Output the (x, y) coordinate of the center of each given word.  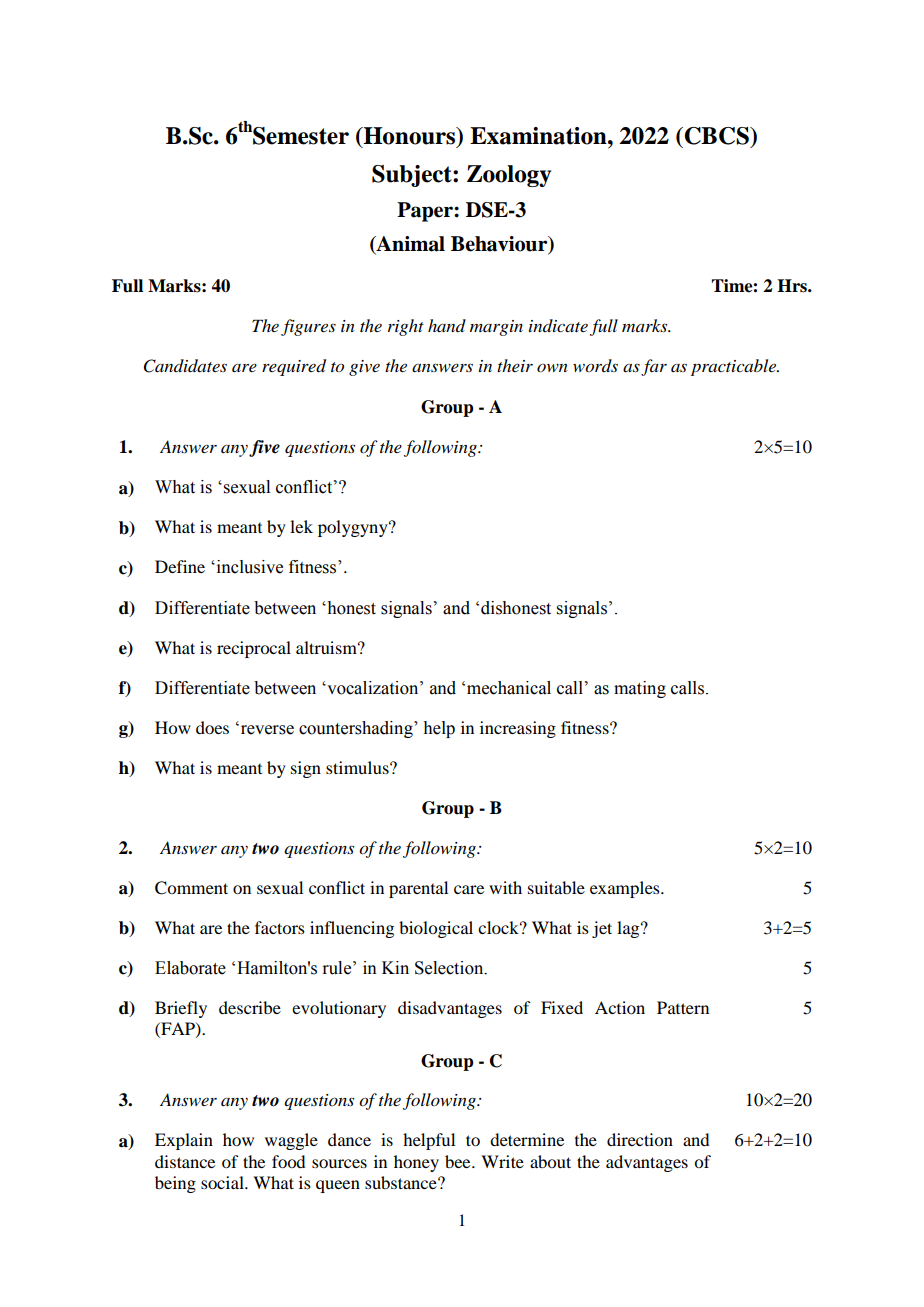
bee (459, 1161)
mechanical (509, 688)
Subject (413, 176)
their (515, 365)
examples (626, 889)
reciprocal (254, 649)
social (223, 1182)
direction (640, 1139)
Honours (410, 137)
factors (280, 927)
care (469, 889)
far (654, 367)
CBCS (717, 136)
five (264, 448)
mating (640, 689)
